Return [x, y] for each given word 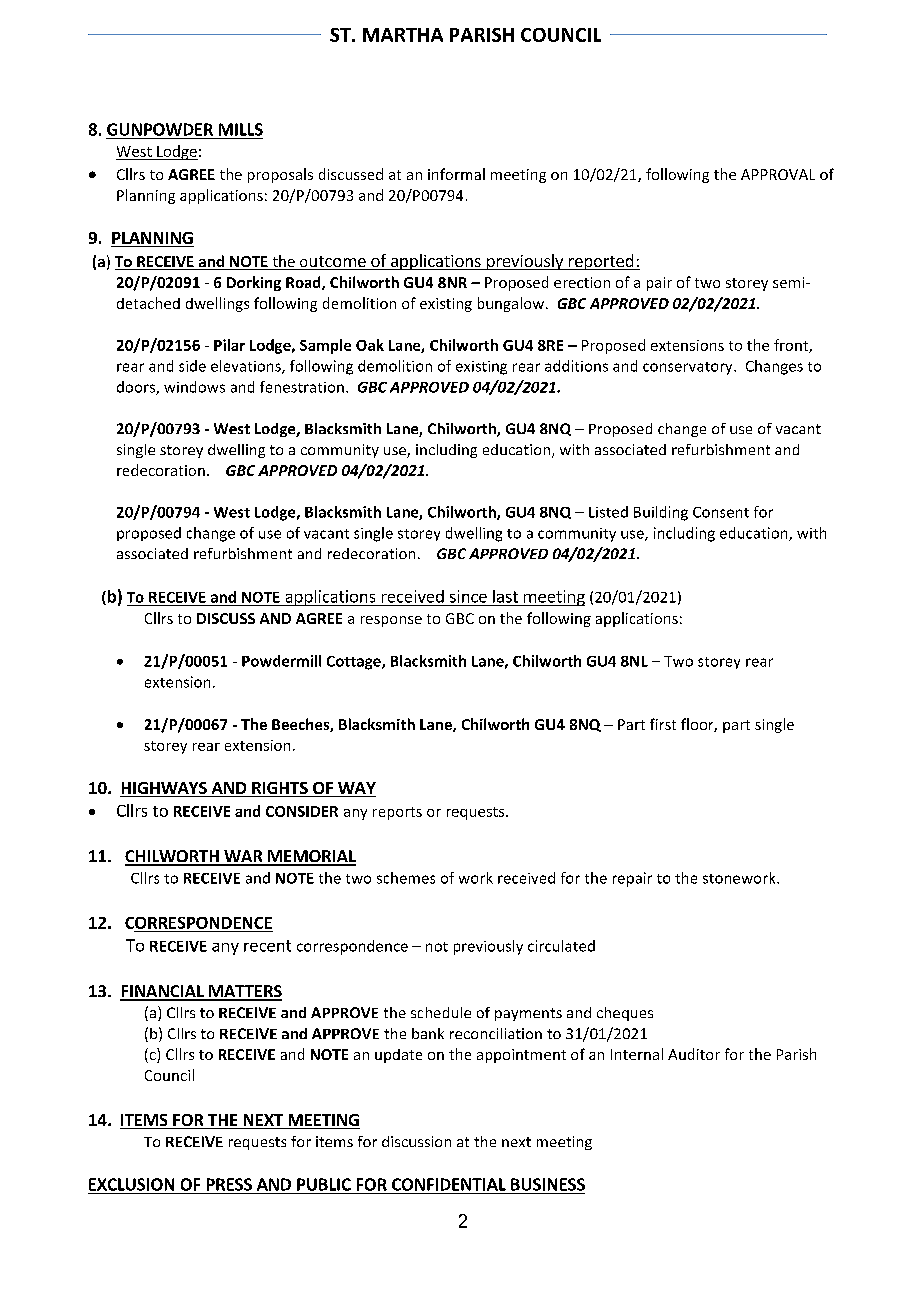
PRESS [229, 1184]
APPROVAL [778, 174]
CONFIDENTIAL [449, 1184]
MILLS [241, 129]
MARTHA [403, 35]
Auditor [694, 1054]
